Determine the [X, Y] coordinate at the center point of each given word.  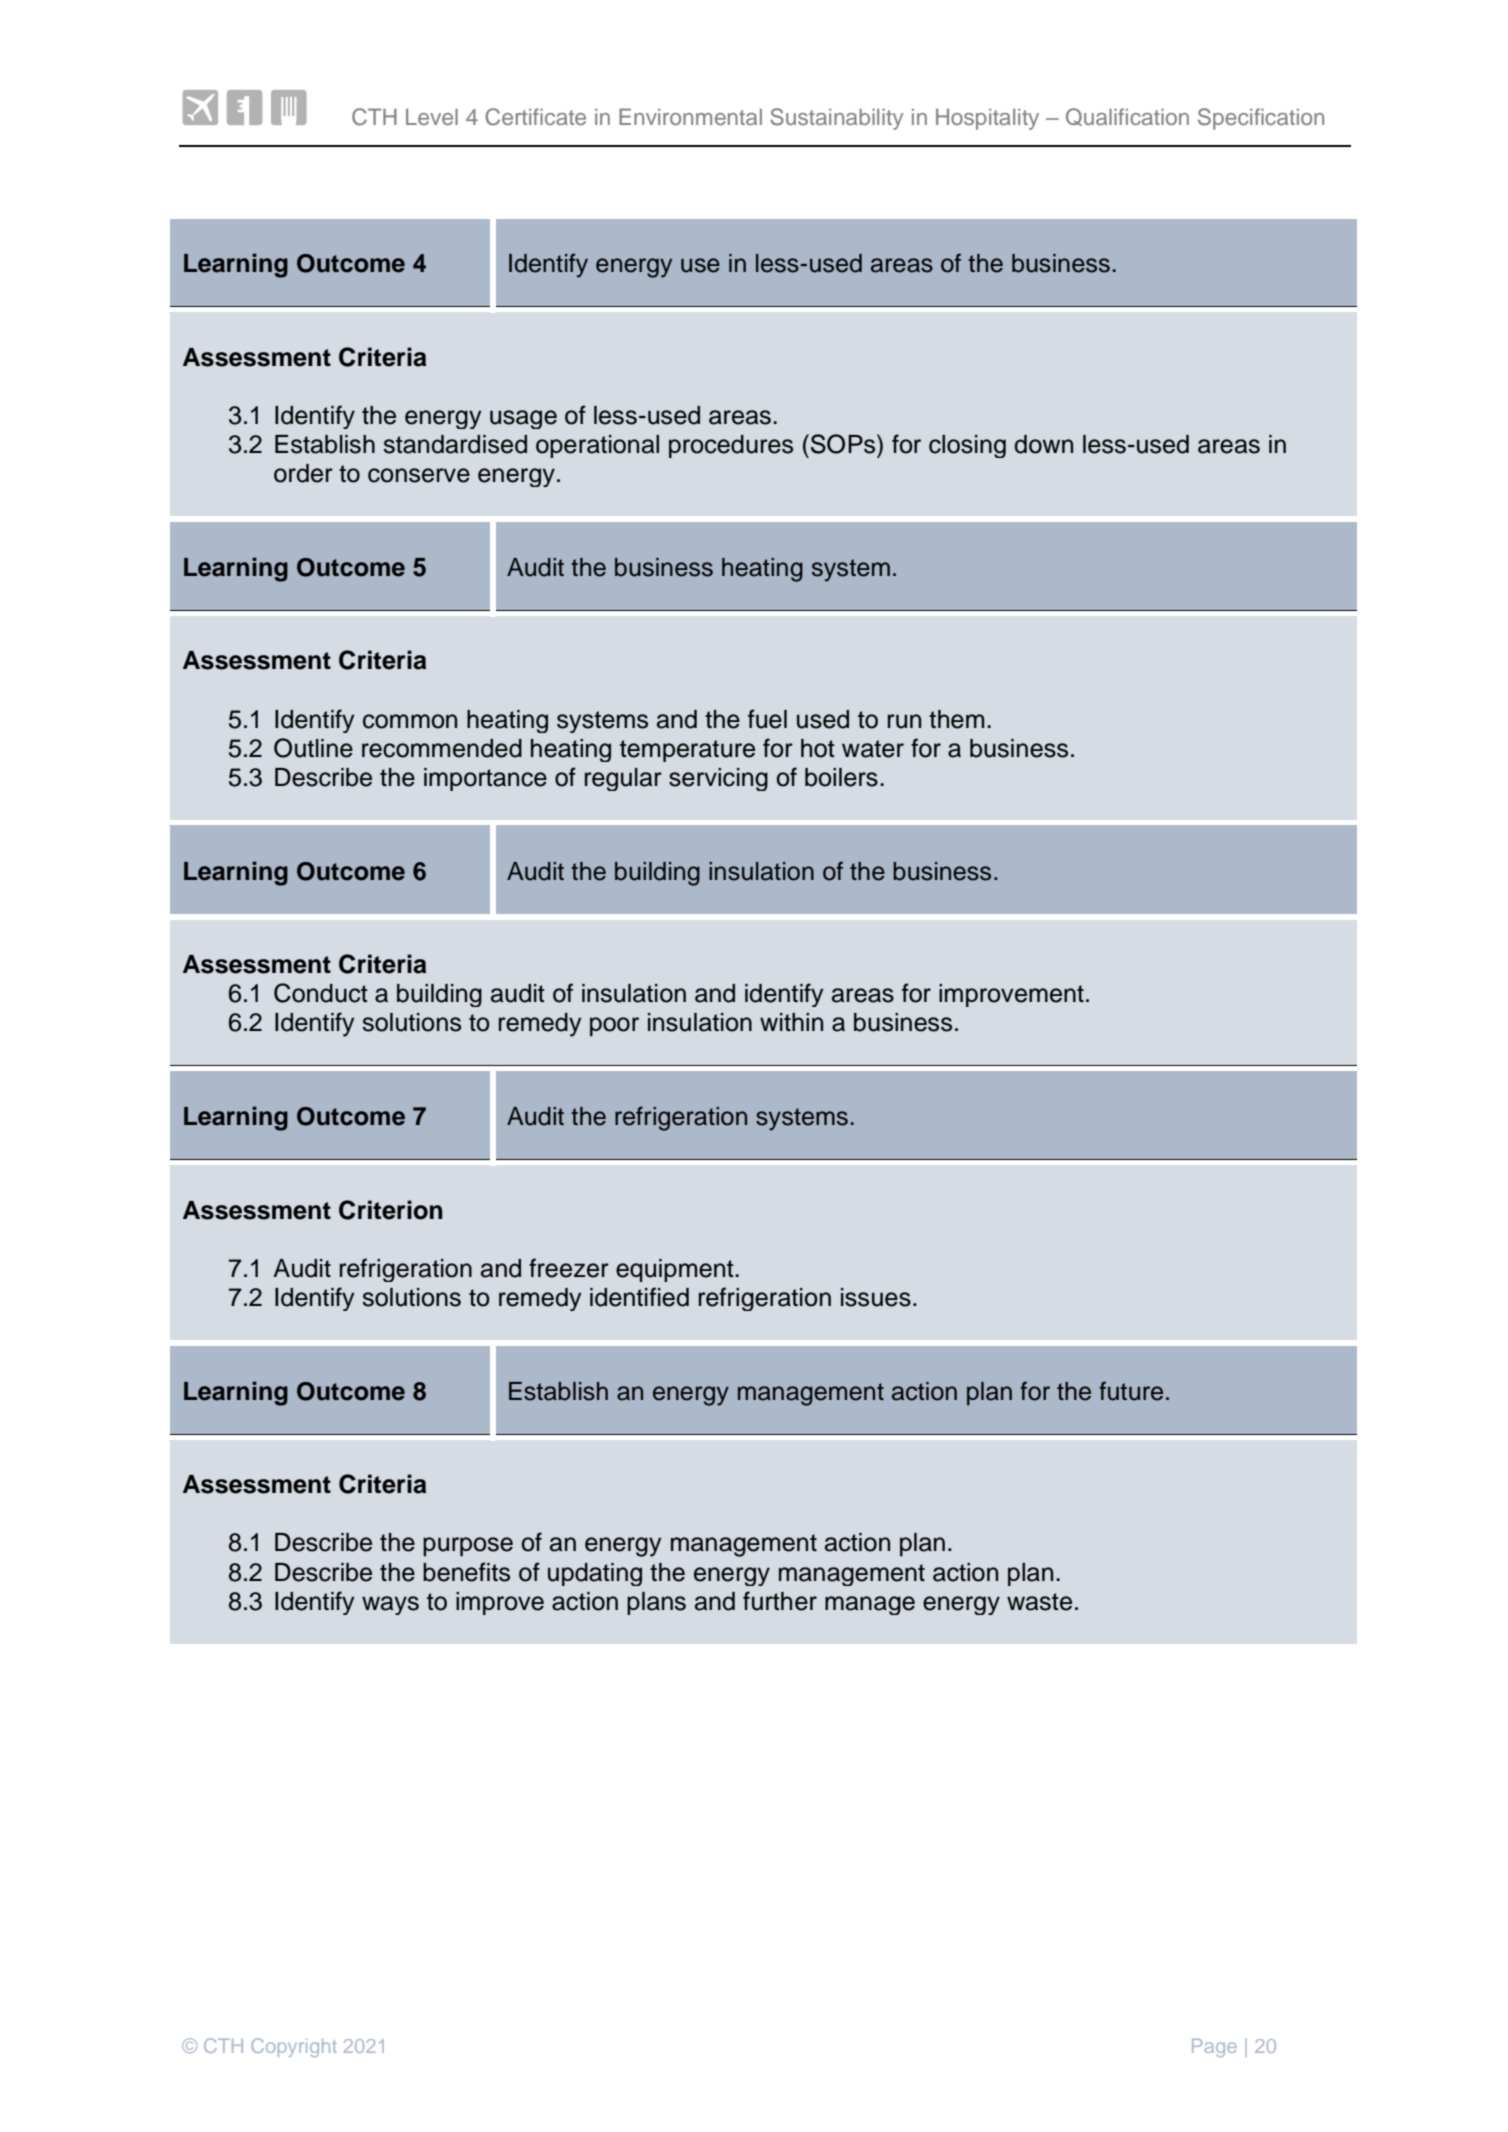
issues [876, 1297]
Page [1214, 2048]
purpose [468, 1547]
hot [818, 748]
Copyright [294, 2047]
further [780, 1601]
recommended [442, 748]
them [956, 719]
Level [432, 116]
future [1131, 1391]
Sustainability [836, 119]
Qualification [1127, 117]
